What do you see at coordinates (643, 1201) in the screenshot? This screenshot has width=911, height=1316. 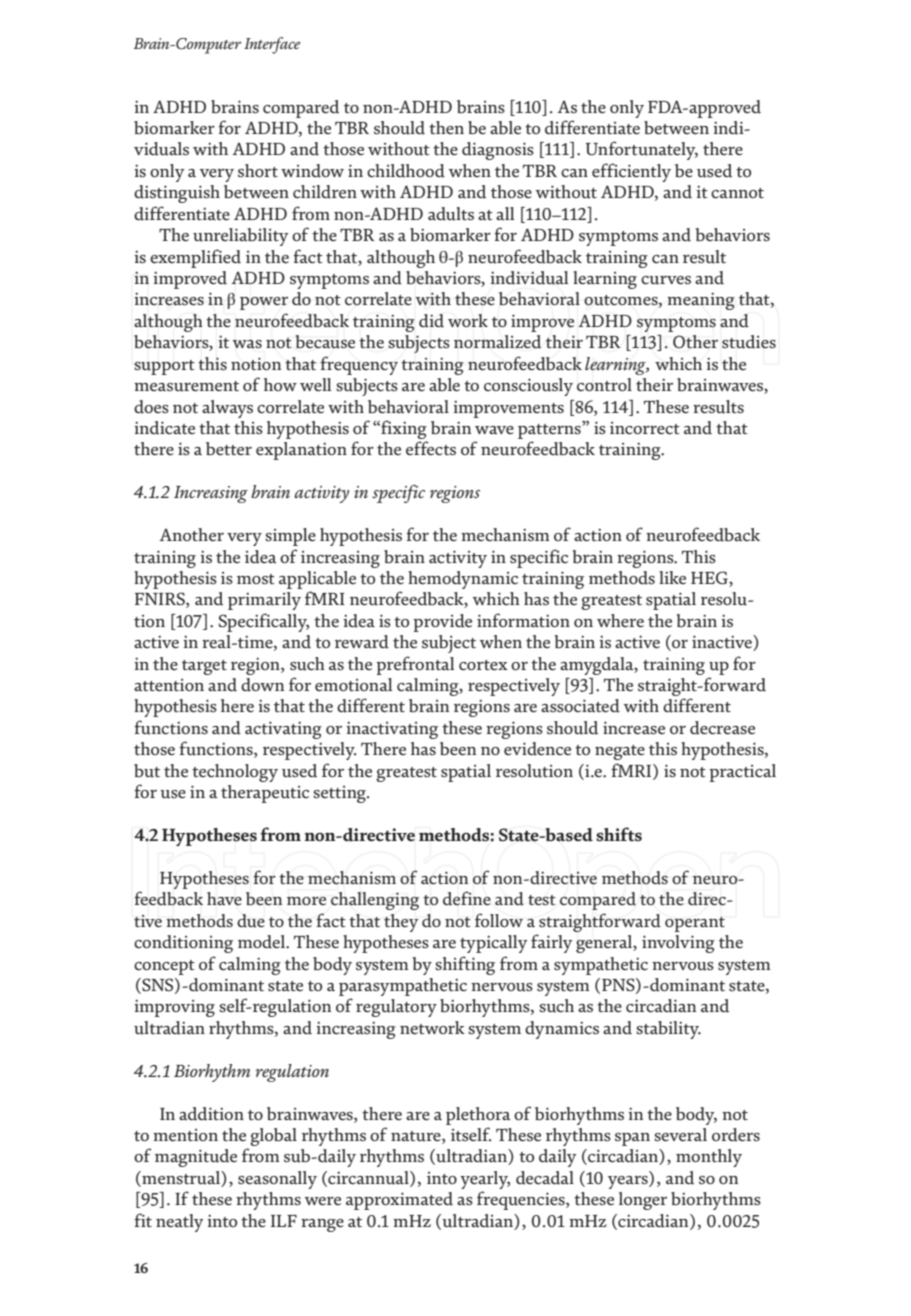 I see `longer` at bounding box center [643, 1201].
